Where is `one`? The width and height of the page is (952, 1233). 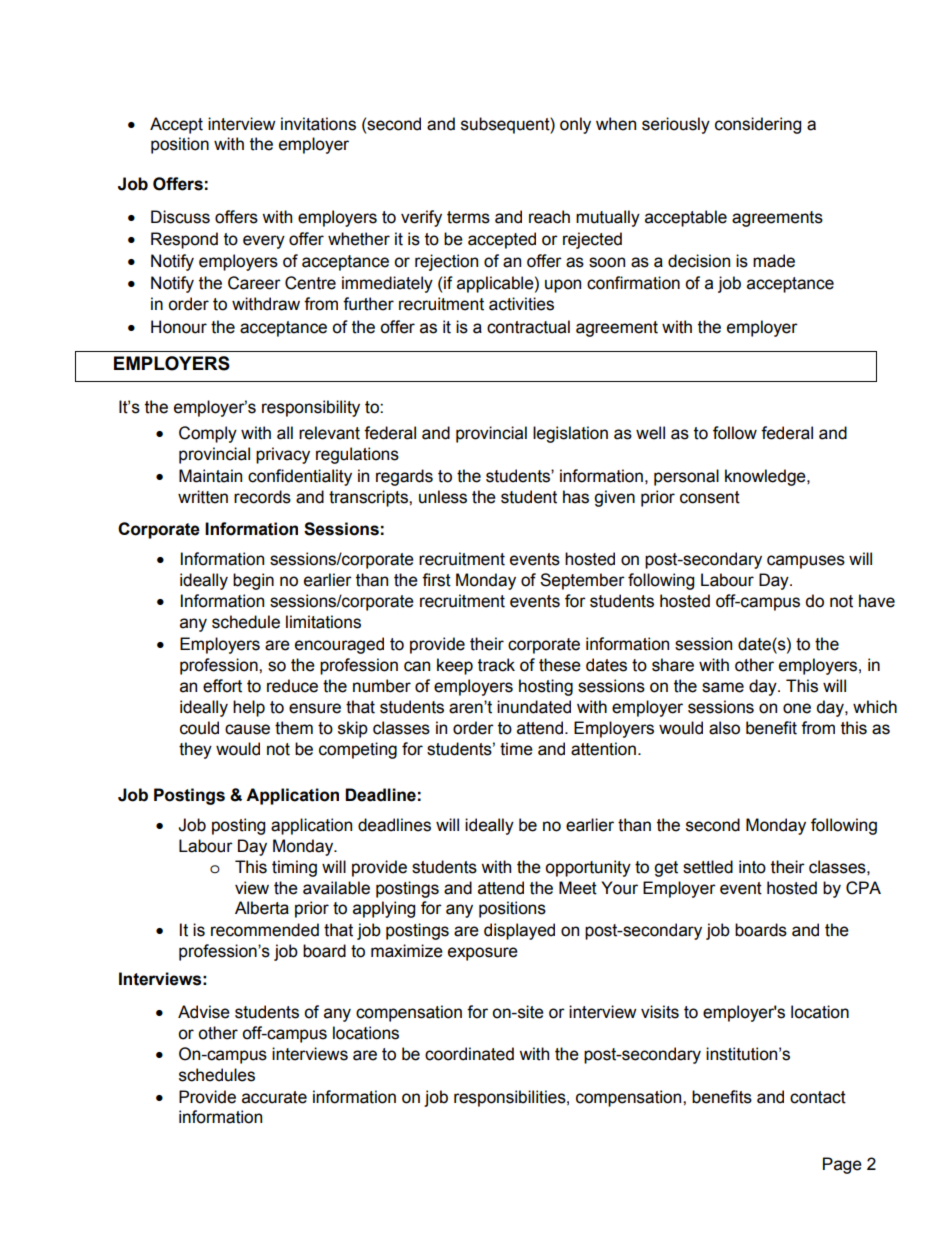
one is located at coordinates (797, 708).
